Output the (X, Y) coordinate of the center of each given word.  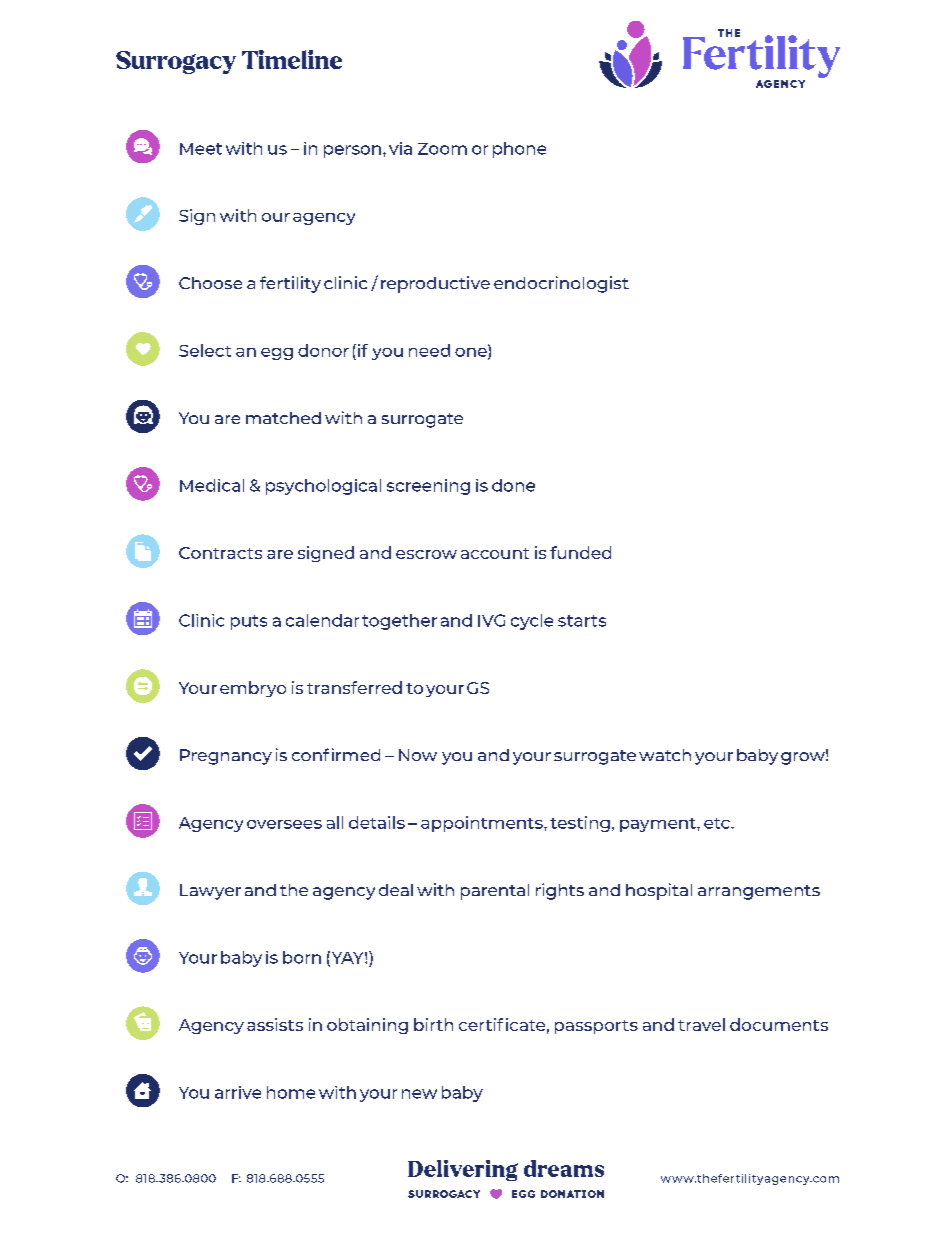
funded (580, 552)
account (495, 553)
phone (519, 150)
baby (462, 1094)
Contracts (220, 553)
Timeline (292, 59)
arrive (238, 1092)
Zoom (442, 149)
